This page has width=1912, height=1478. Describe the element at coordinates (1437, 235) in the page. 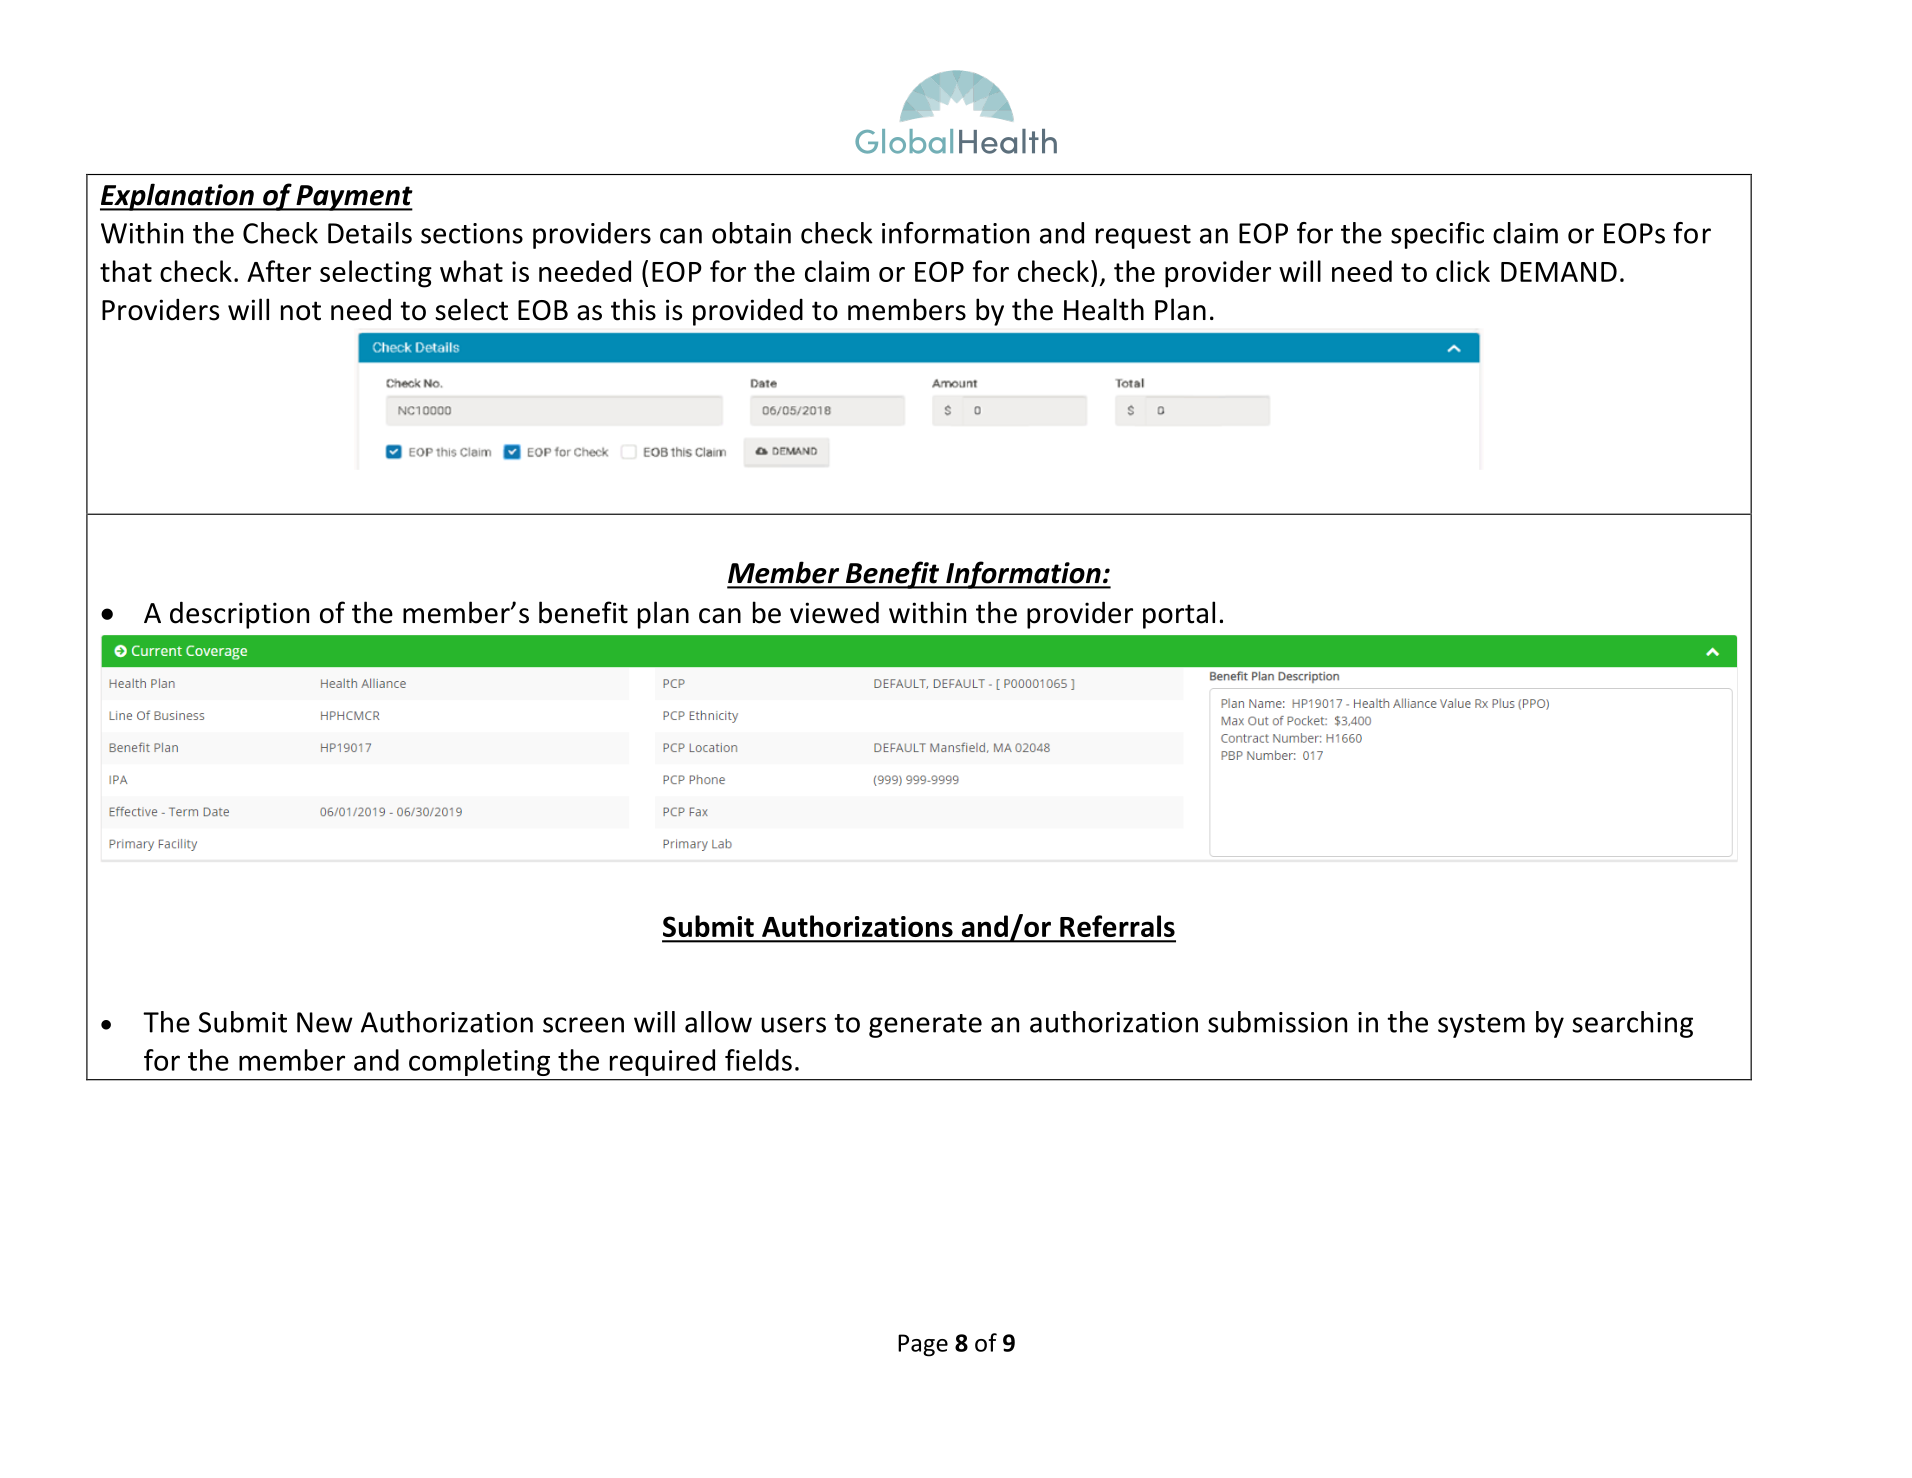

I see `specific` at that location.
